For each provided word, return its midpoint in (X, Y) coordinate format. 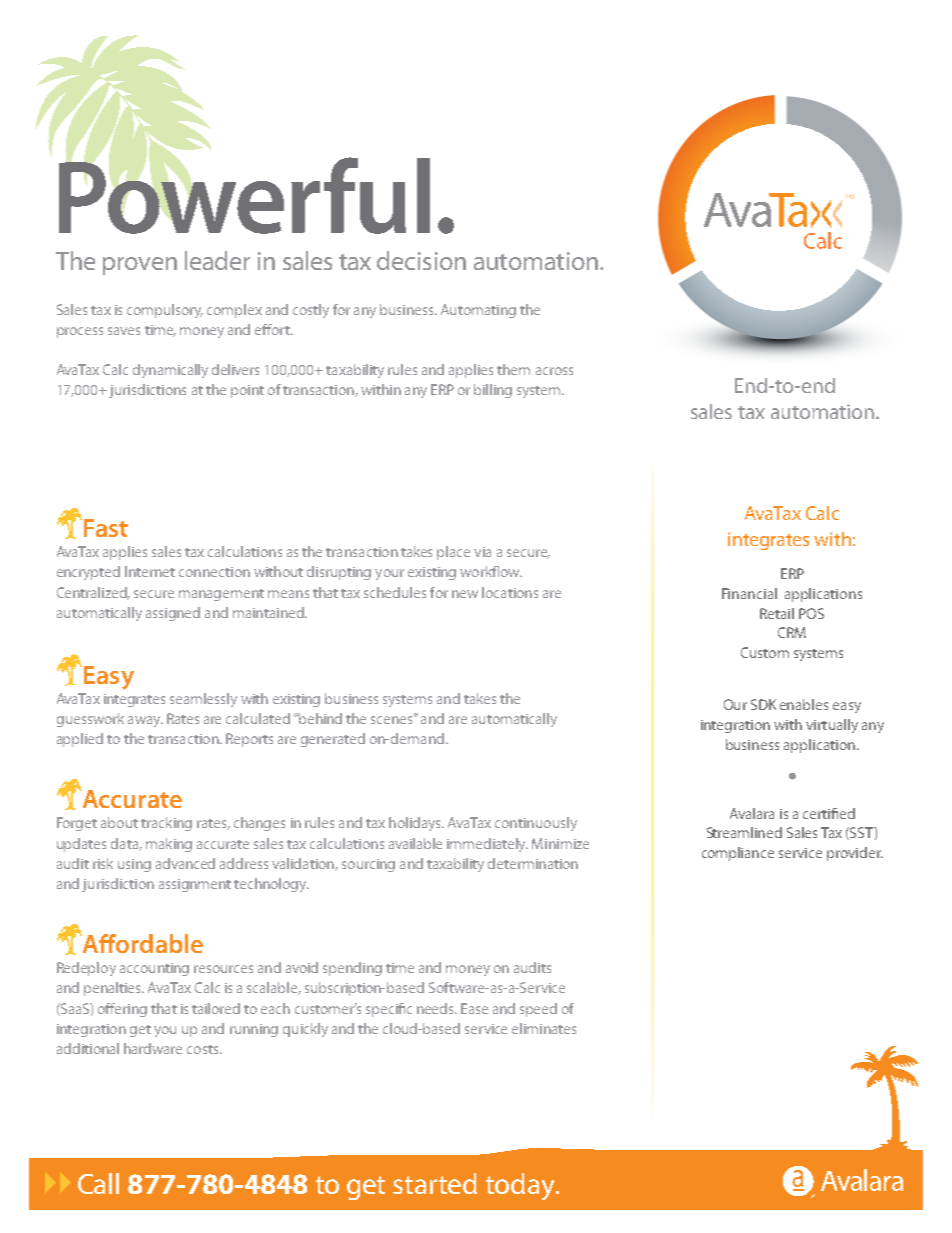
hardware (153, 1048)
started (435, 1183)
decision (421, 260)
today (521, 1186)
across (554, 371)
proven (140, 266)
